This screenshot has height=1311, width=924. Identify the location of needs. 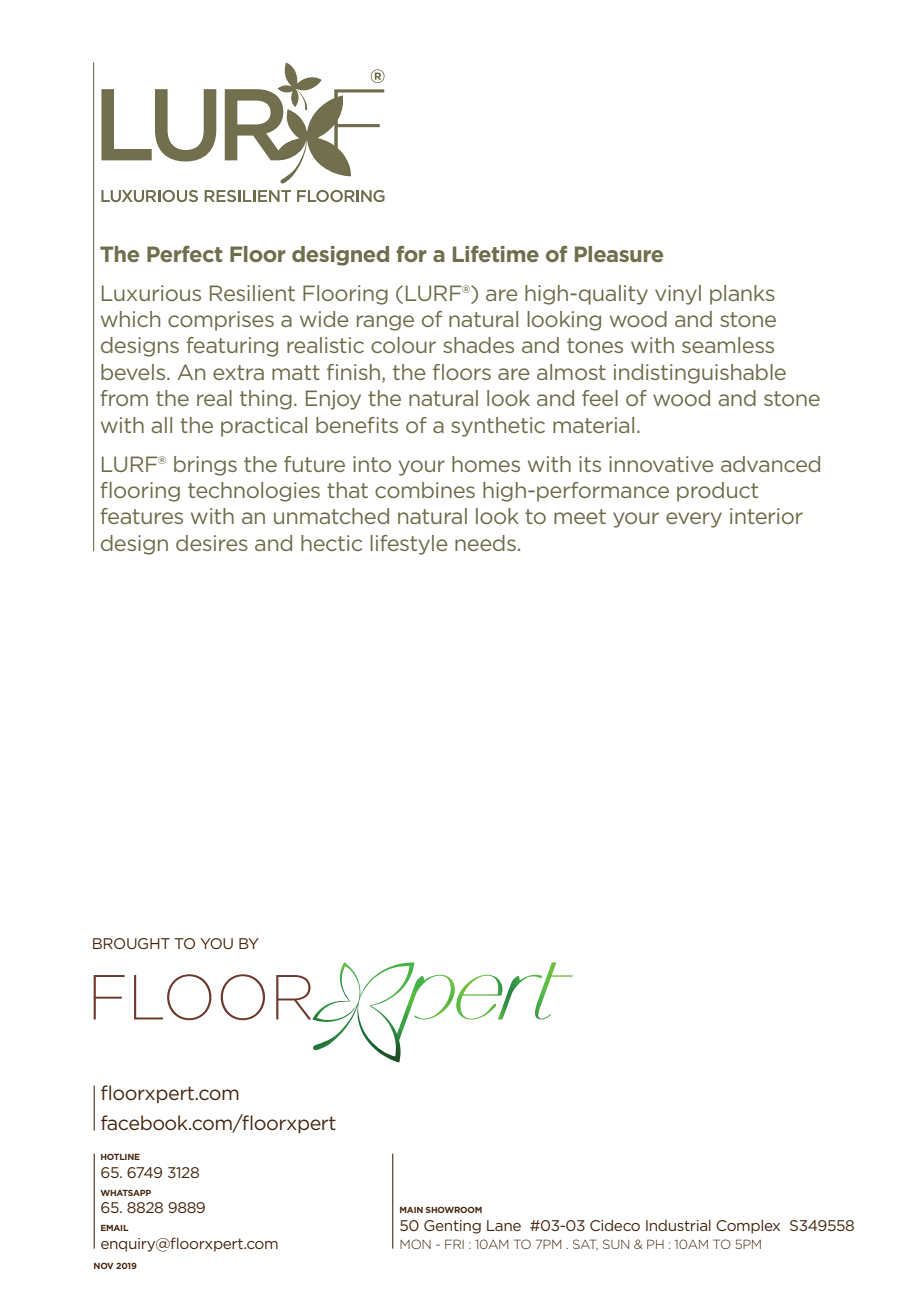
(485, 543).
